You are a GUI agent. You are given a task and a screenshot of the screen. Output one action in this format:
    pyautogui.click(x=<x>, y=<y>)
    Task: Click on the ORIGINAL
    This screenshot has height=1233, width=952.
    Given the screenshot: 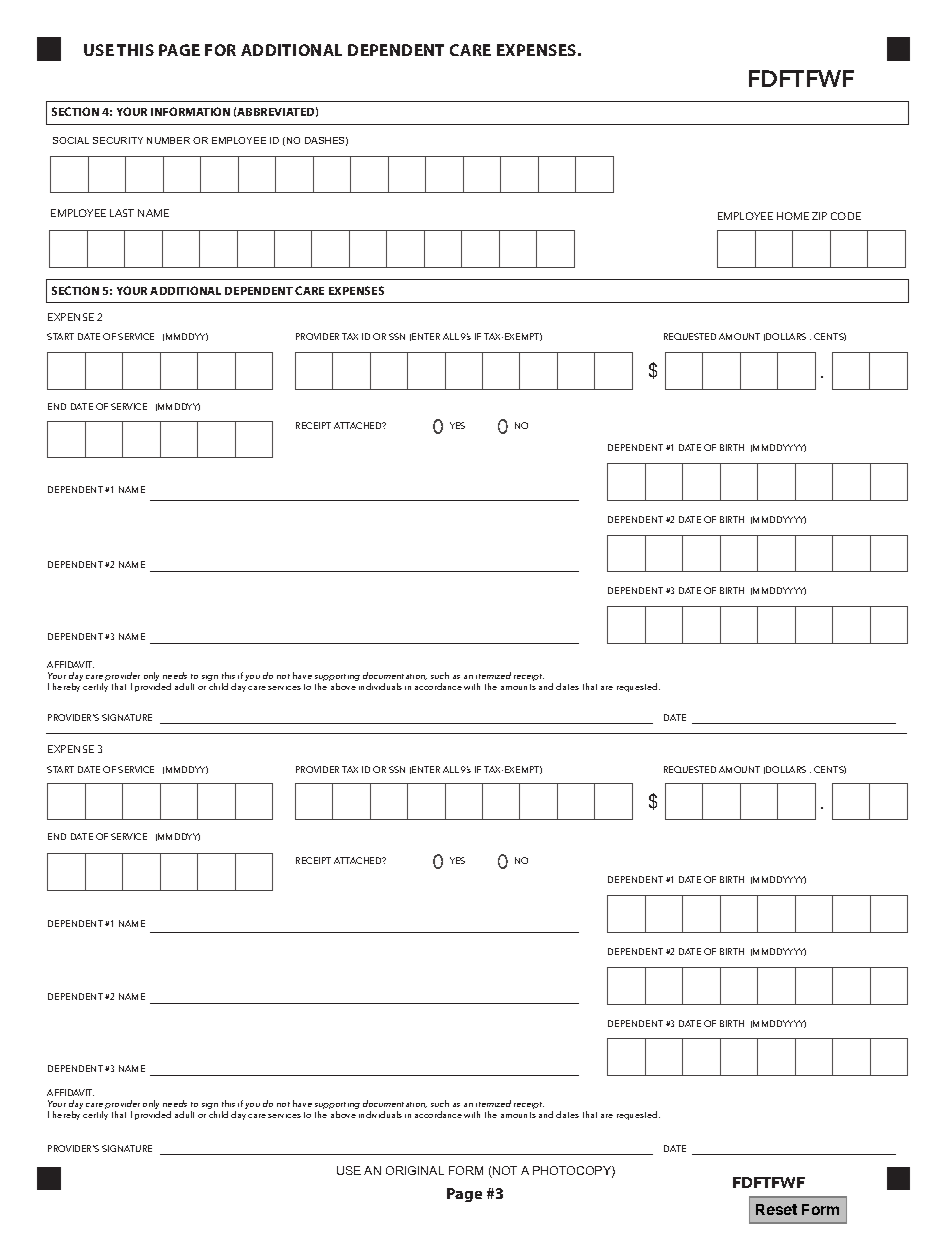 What is the action you would take?
    pyautogui.click(x=415, y=1170)
